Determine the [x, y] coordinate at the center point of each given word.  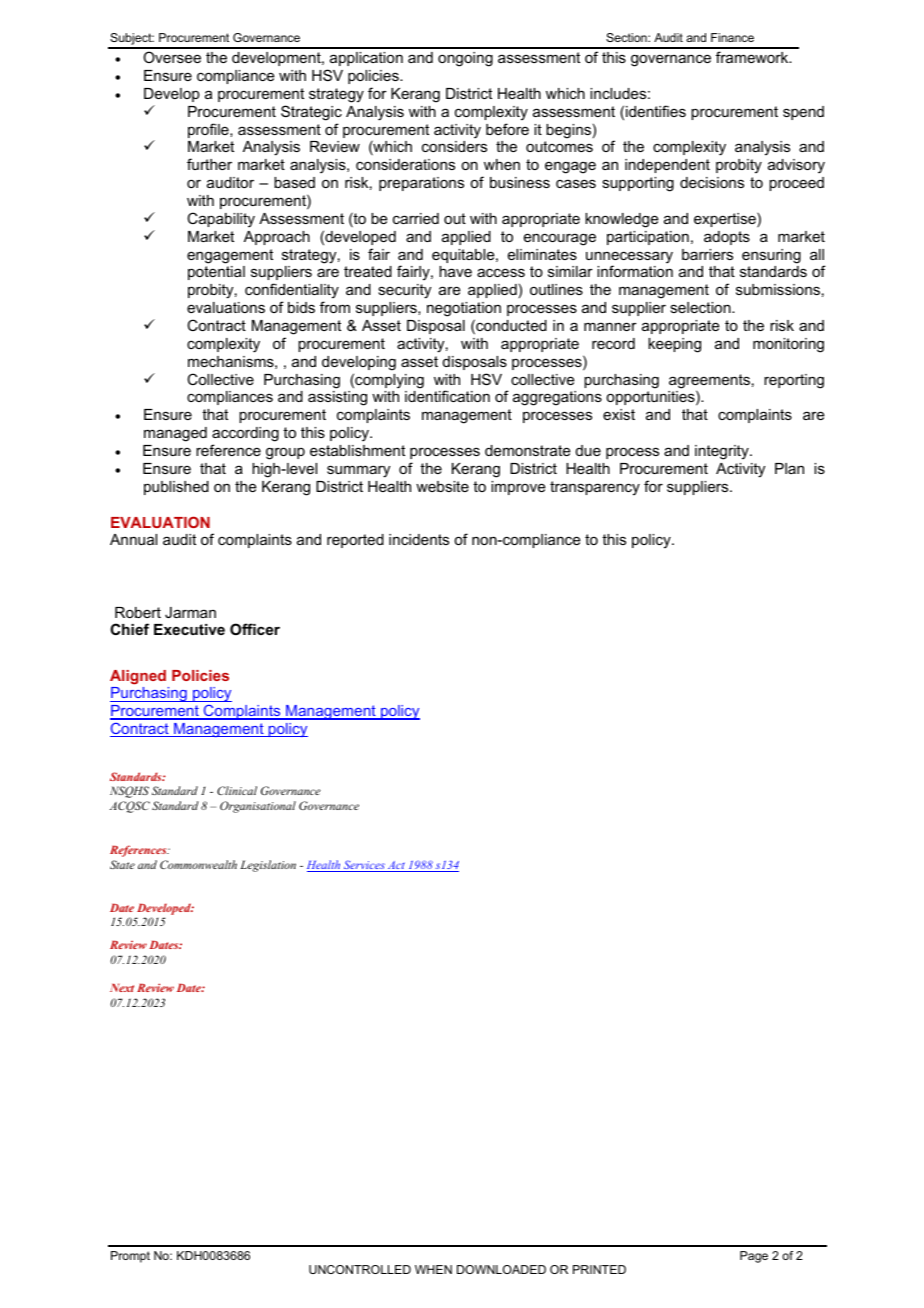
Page [754, 1257]
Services [364, 866]
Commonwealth [198, 864]
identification [447, 396]
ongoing [465, 59]
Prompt [130, 1257]
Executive [189, 629]
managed [175, 434]
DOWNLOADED [501, 1269]
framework [753, 57]
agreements [709, 382]
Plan [789, 468]
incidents [419, 539]
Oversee [172, 57]
